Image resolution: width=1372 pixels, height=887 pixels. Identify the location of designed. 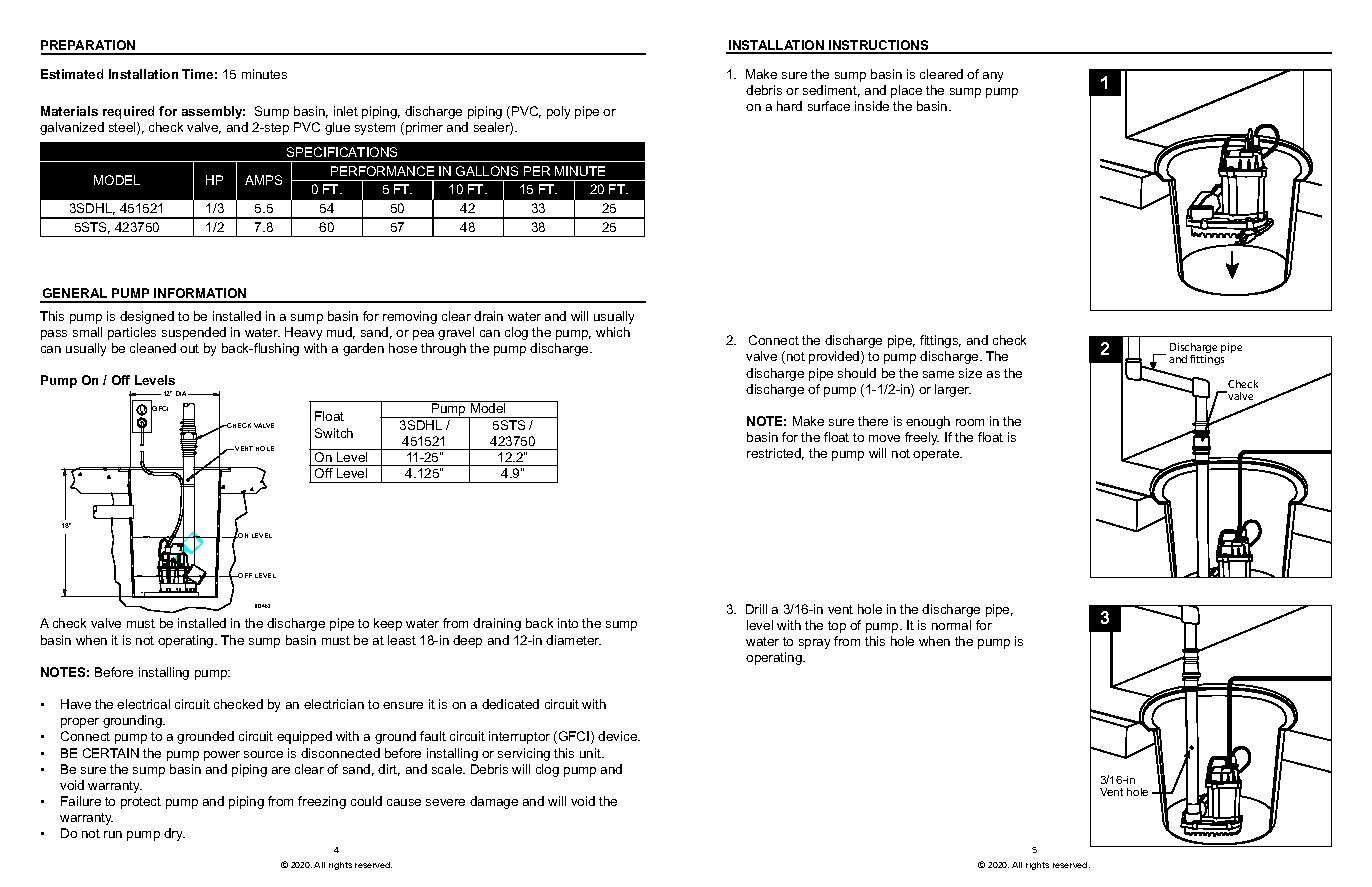
(147, 317).
